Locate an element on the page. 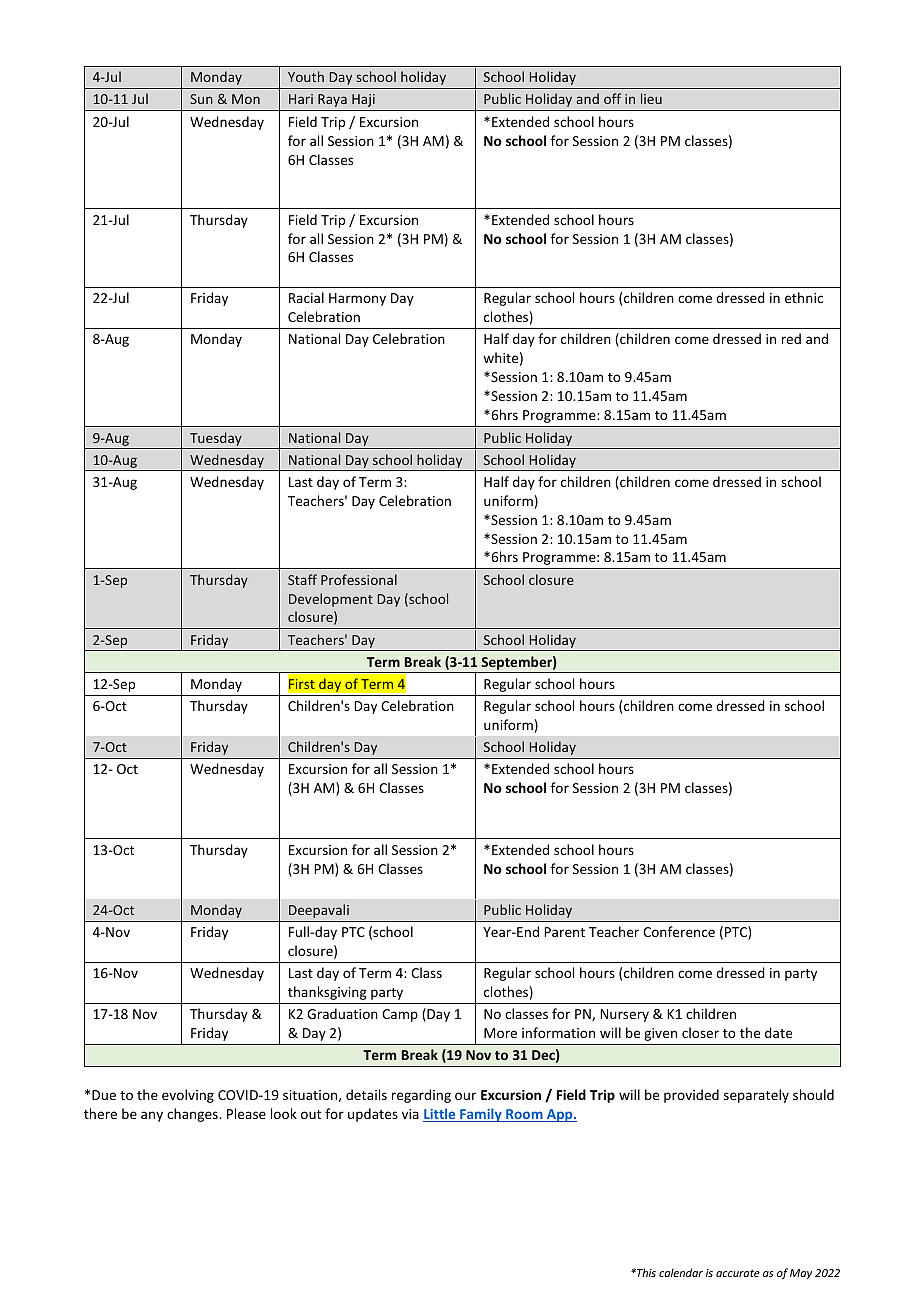 This page has width=924, height=1308. closer is located at coordinates (700, 1032).
